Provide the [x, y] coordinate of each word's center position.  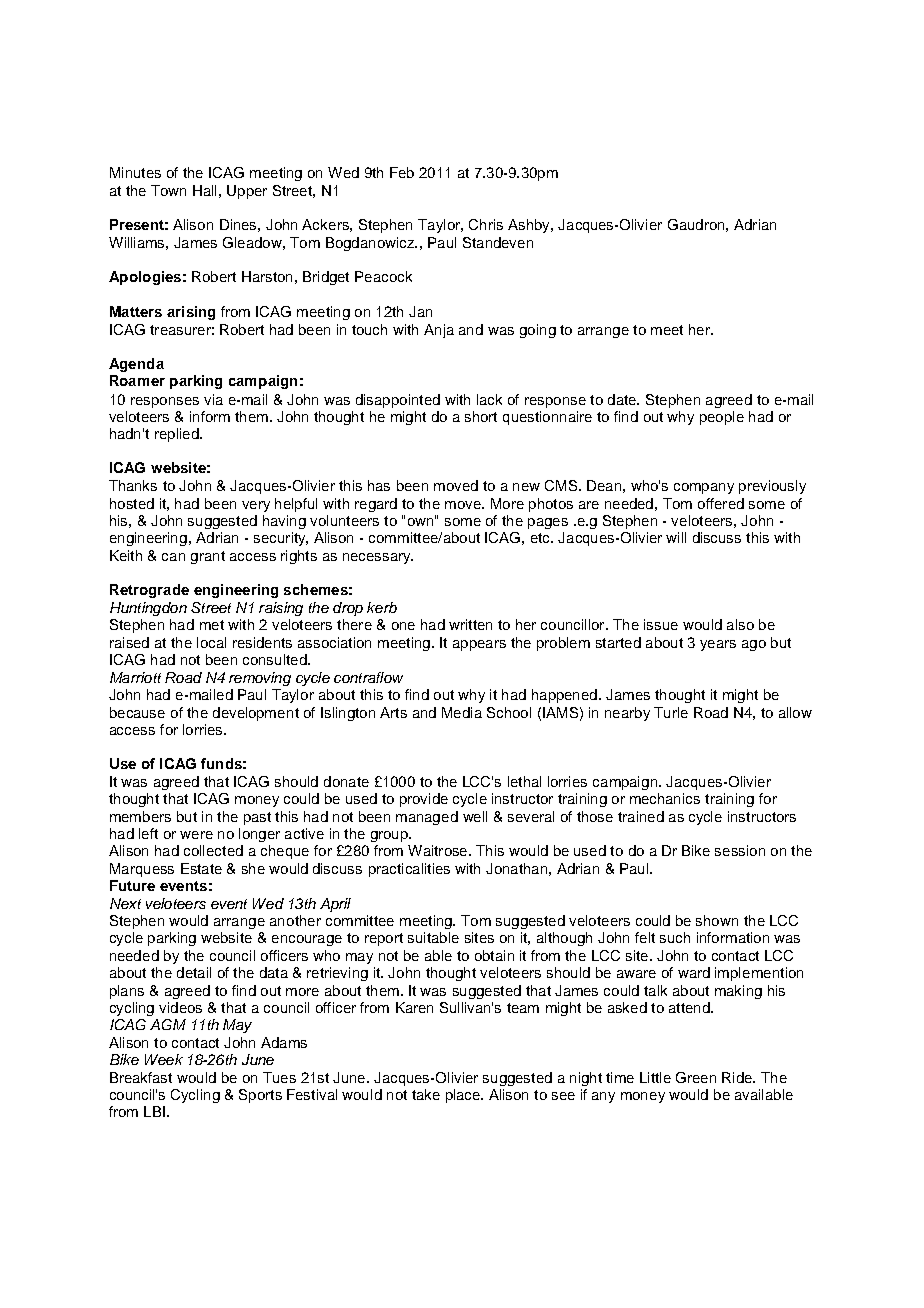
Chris [486, 224]
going [538, 331]
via [213, 399]
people [722, 418]
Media [462, 712]
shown [717, 920]
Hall [204, 190]
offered [721, 503]
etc [541, 538]
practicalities [409, 870]
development [256, 714]
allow [795, 712]
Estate [201, 868]
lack [489, 399]
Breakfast [141, 1077]
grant [208, 557]
